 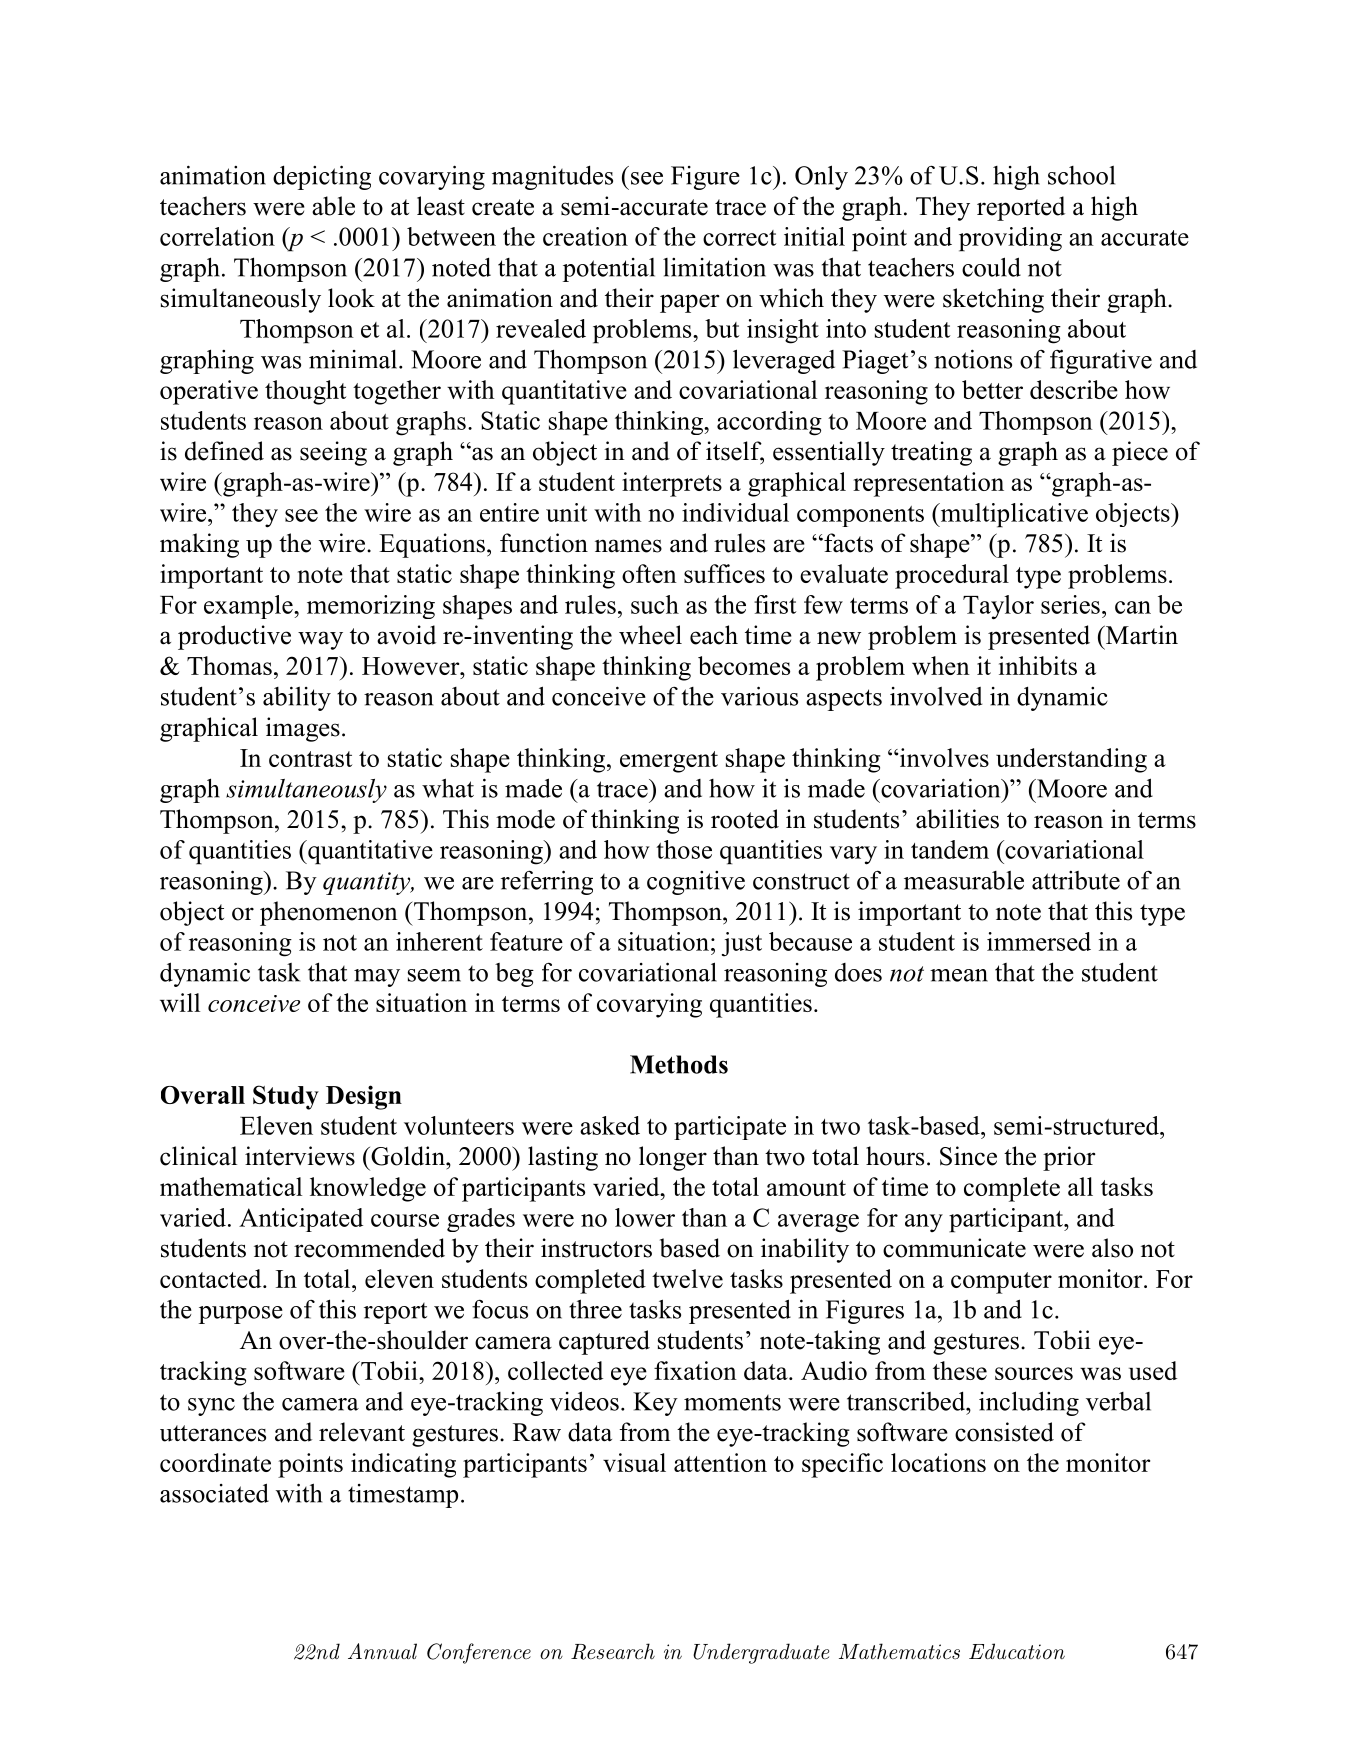 What do you see at coordinates (1010, 239) in the screenshot?
I see `providing` at bounding box center [1010, 239].
